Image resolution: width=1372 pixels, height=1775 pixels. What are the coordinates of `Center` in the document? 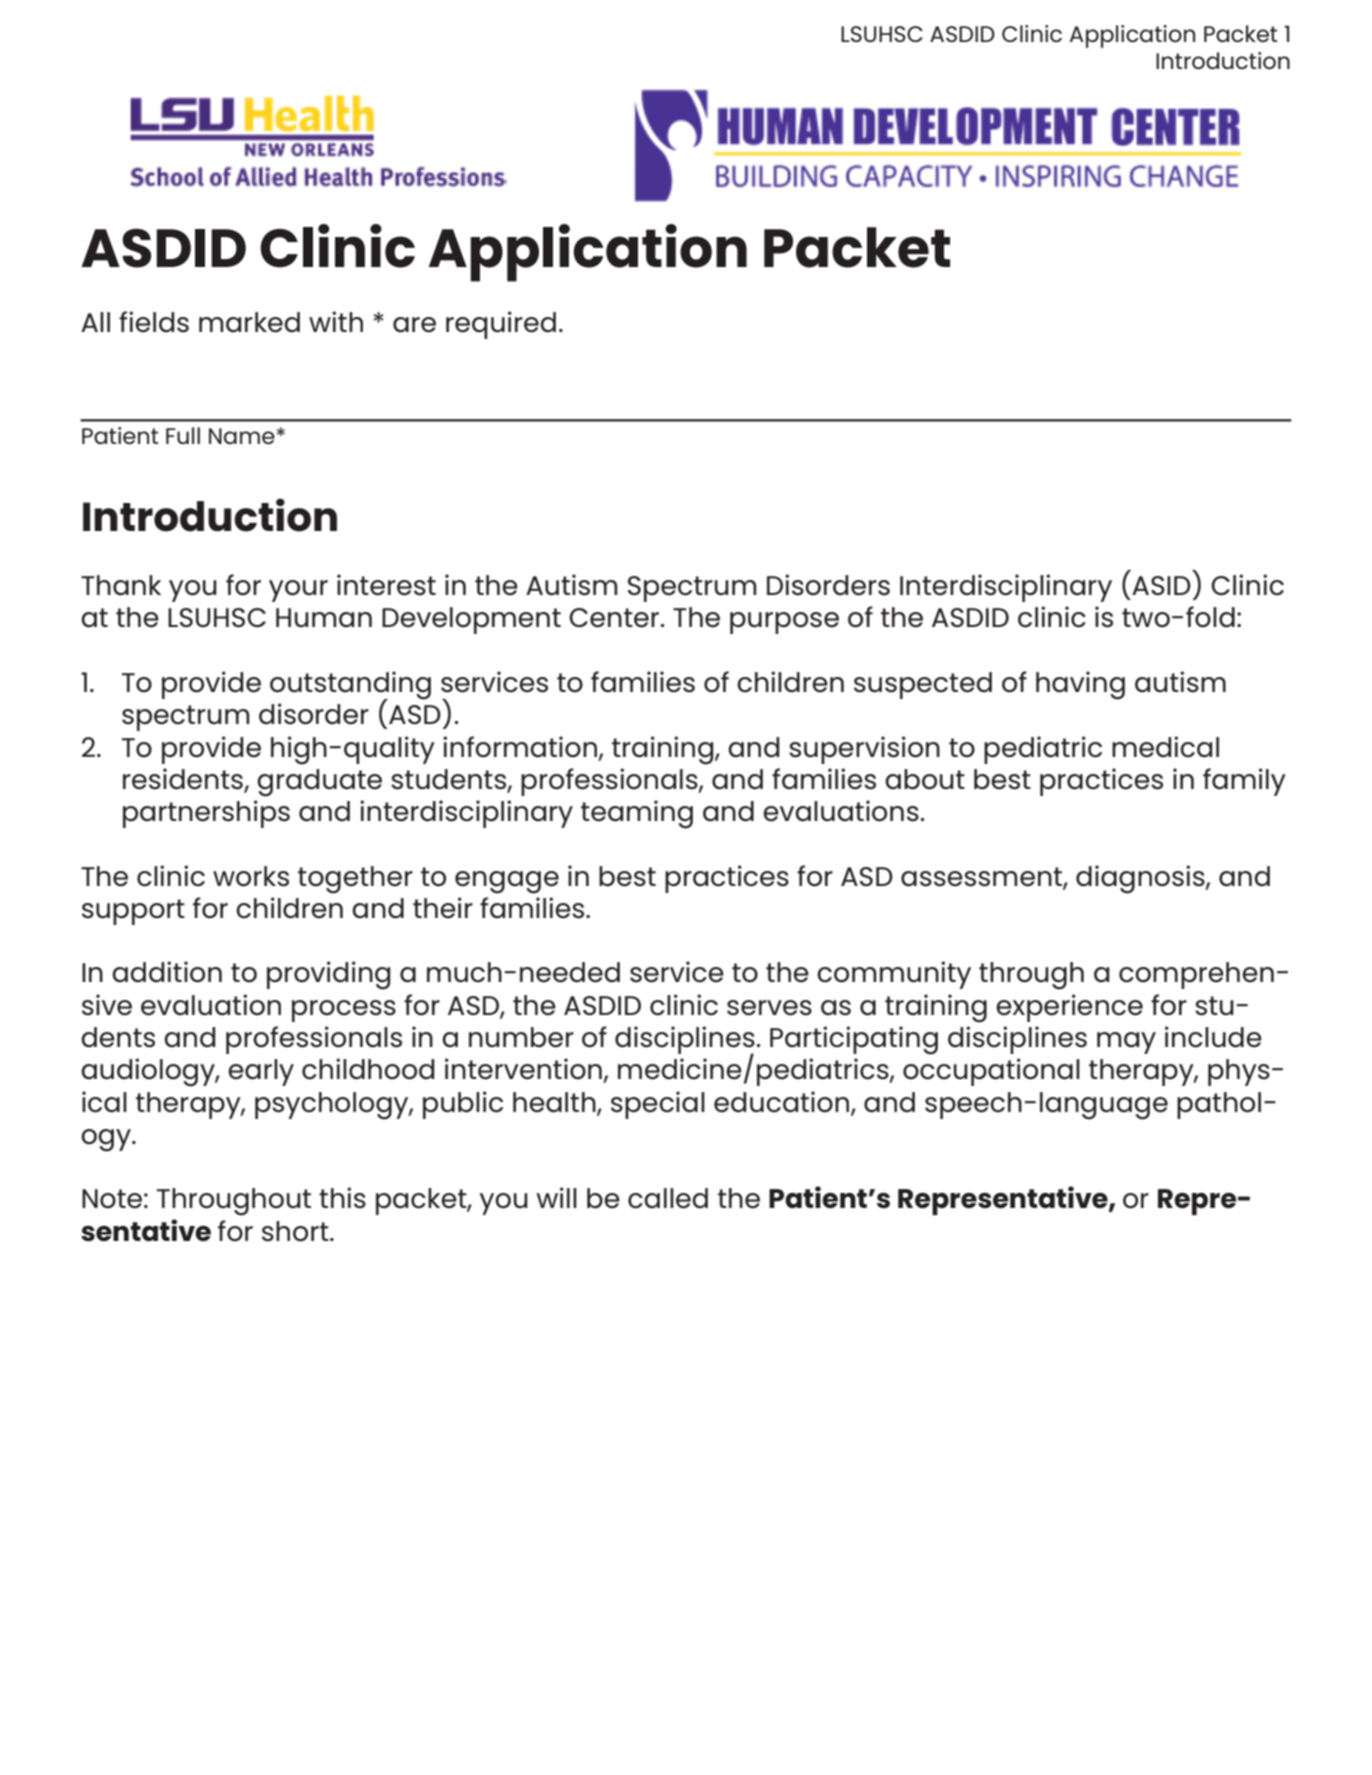 It's located at (615, 618).
